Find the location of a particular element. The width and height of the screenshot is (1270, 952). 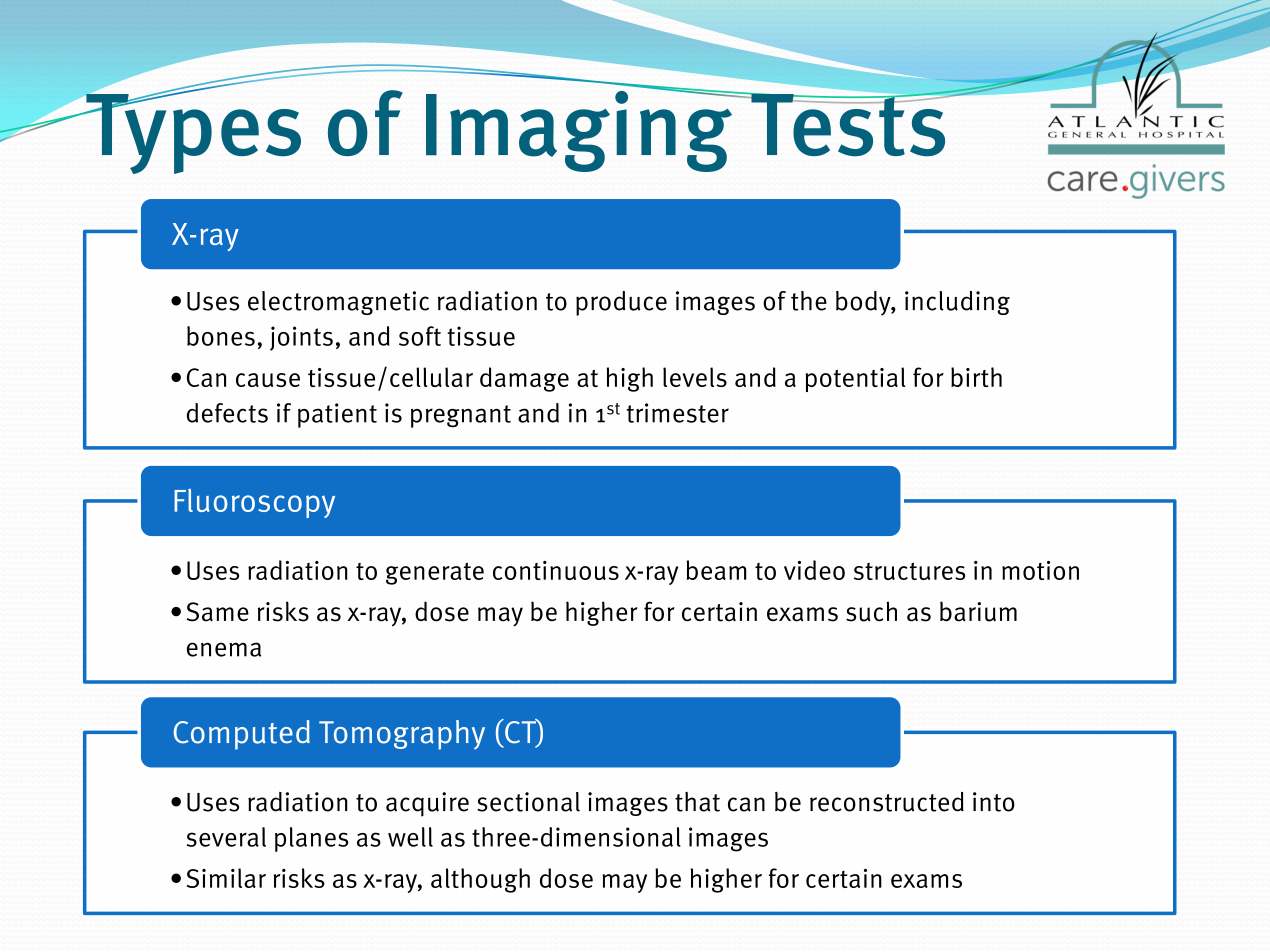

continuous is located at coordinates (556, 570).
